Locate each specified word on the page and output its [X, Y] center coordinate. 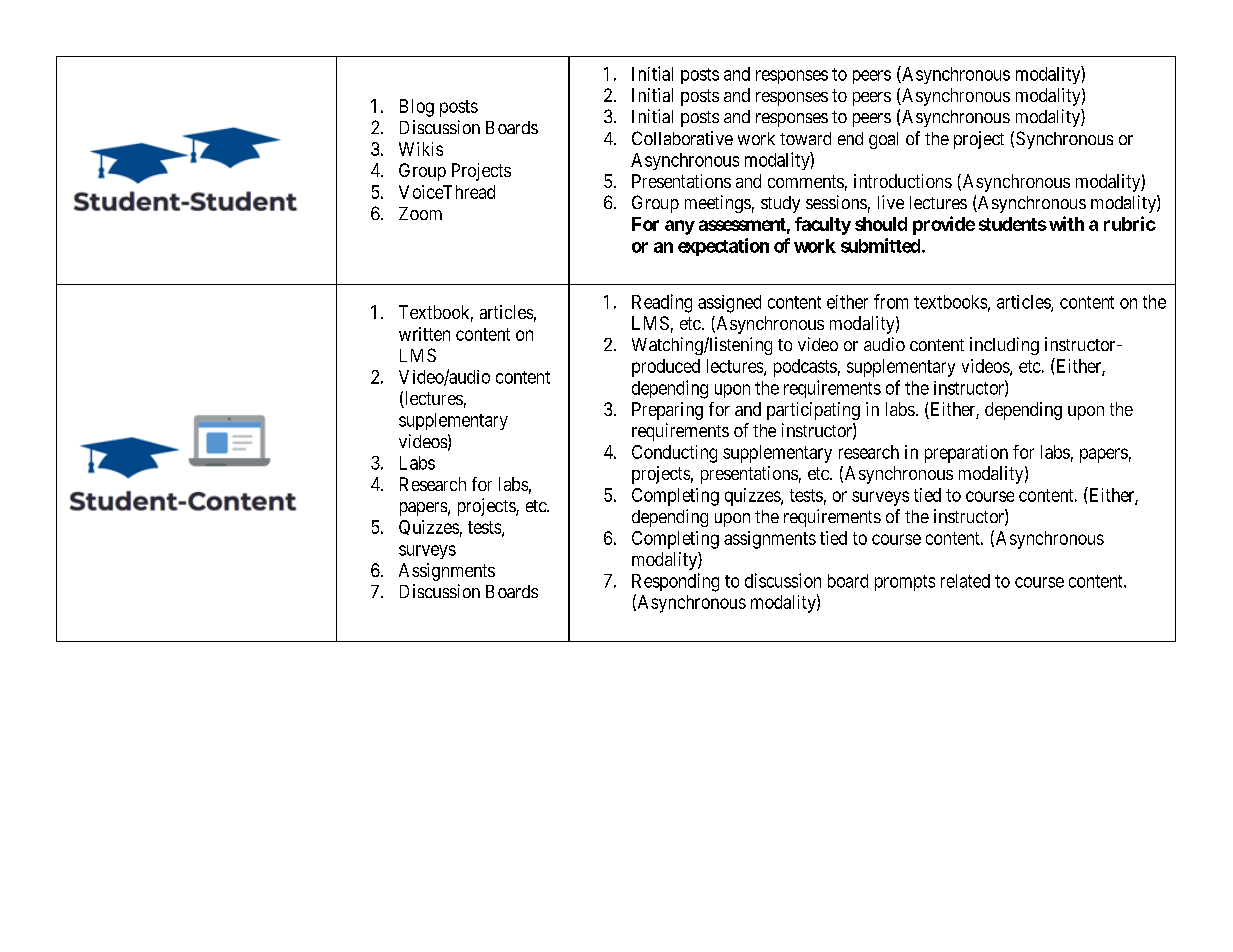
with [1066, 223]
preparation [966, 454]
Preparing [667, 411]
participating [813, 411]
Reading [662, 303]
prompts [905, 583]
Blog [417, 108]
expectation [723, 247]
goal [883, 140]
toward [805, 138]
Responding [675, 582]
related [965, 581]
